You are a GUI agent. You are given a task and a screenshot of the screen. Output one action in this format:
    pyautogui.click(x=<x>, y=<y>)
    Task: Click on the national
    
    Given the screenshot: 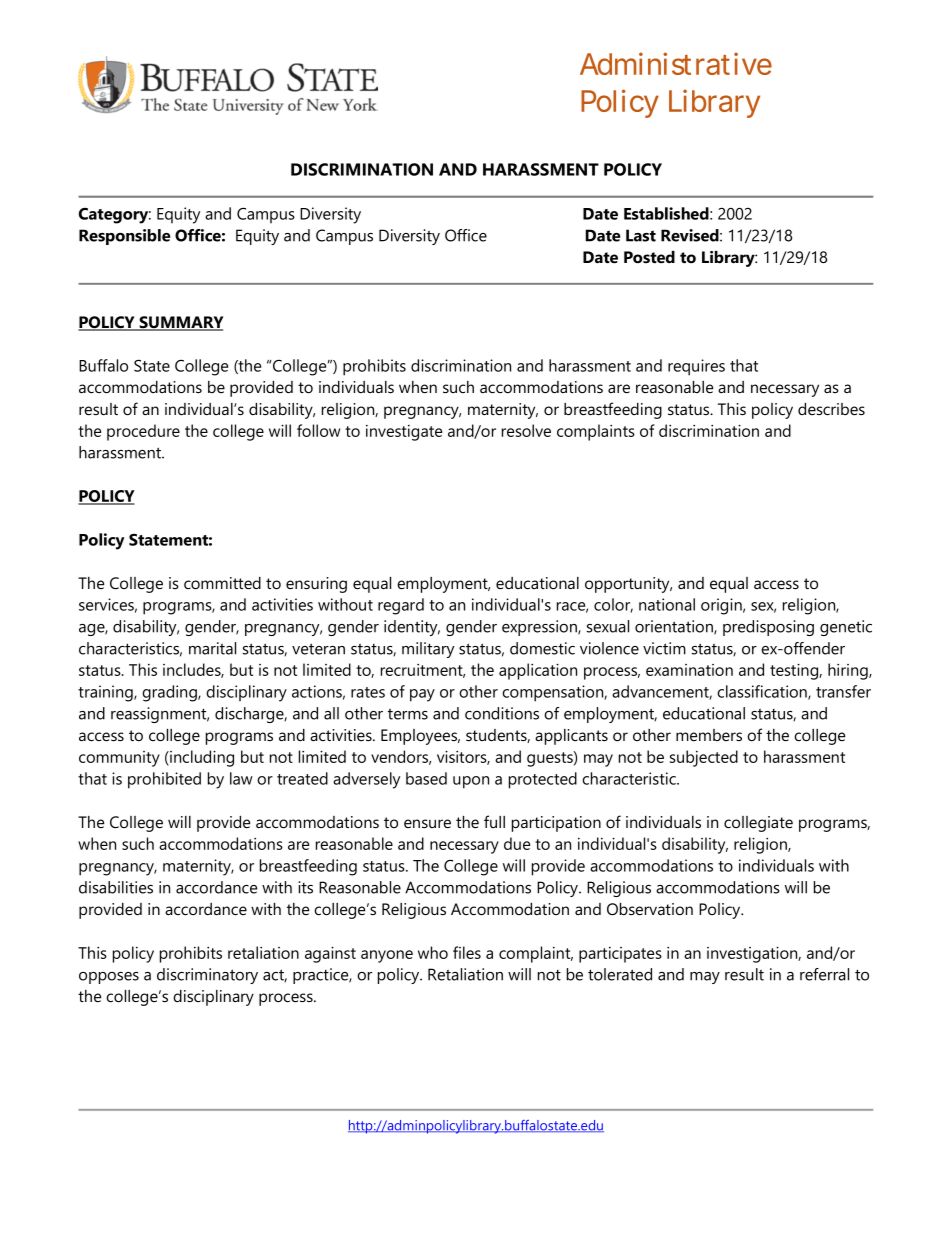 What is the action you would take?
    pyautogui.click(x=667, y=604)
